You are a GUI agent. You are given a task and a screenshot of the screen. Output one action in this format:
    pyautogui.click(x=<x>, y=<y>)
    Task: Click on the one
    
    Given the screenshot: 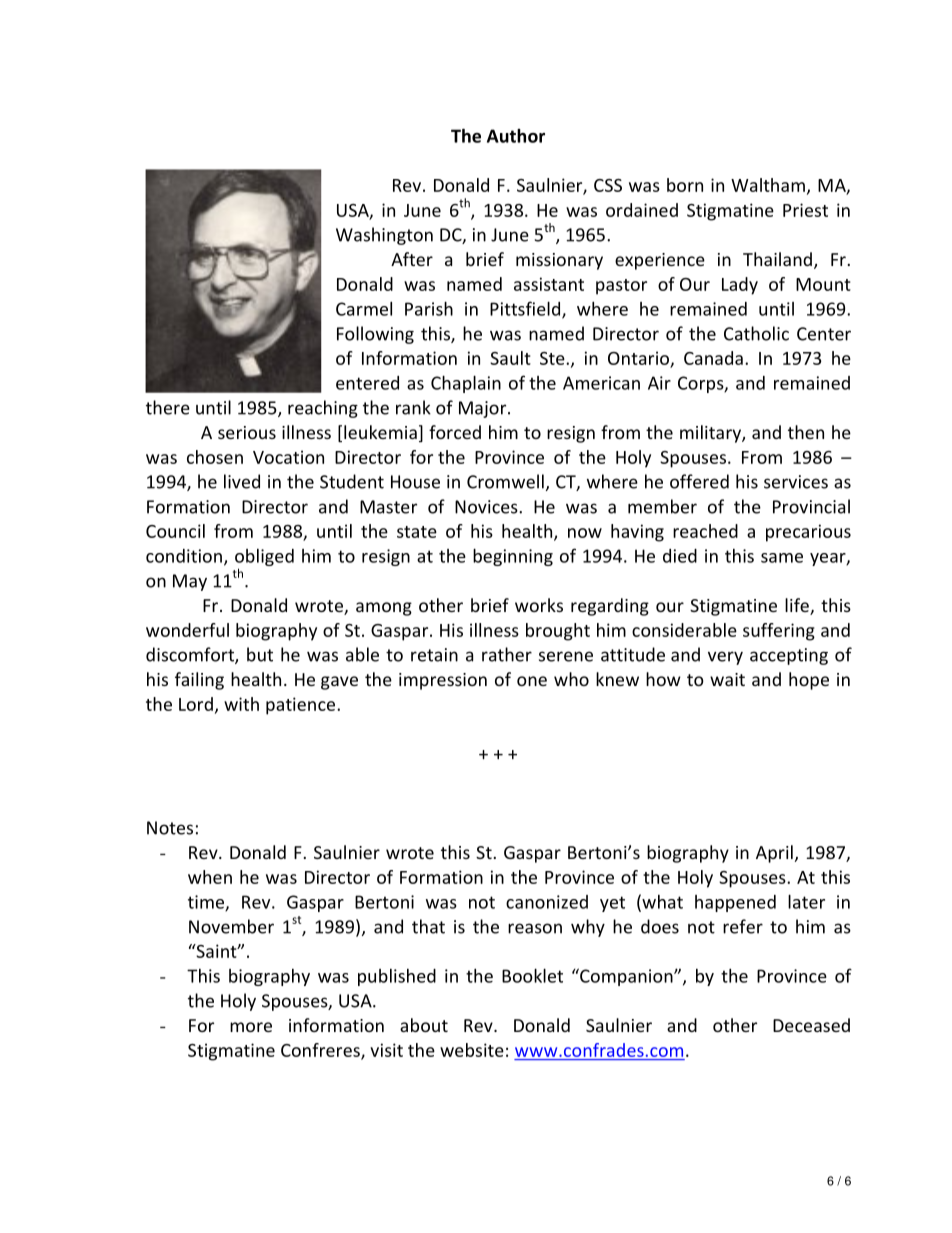 What is the action you would take?
    pyautogui.click(x=532, y=681)
